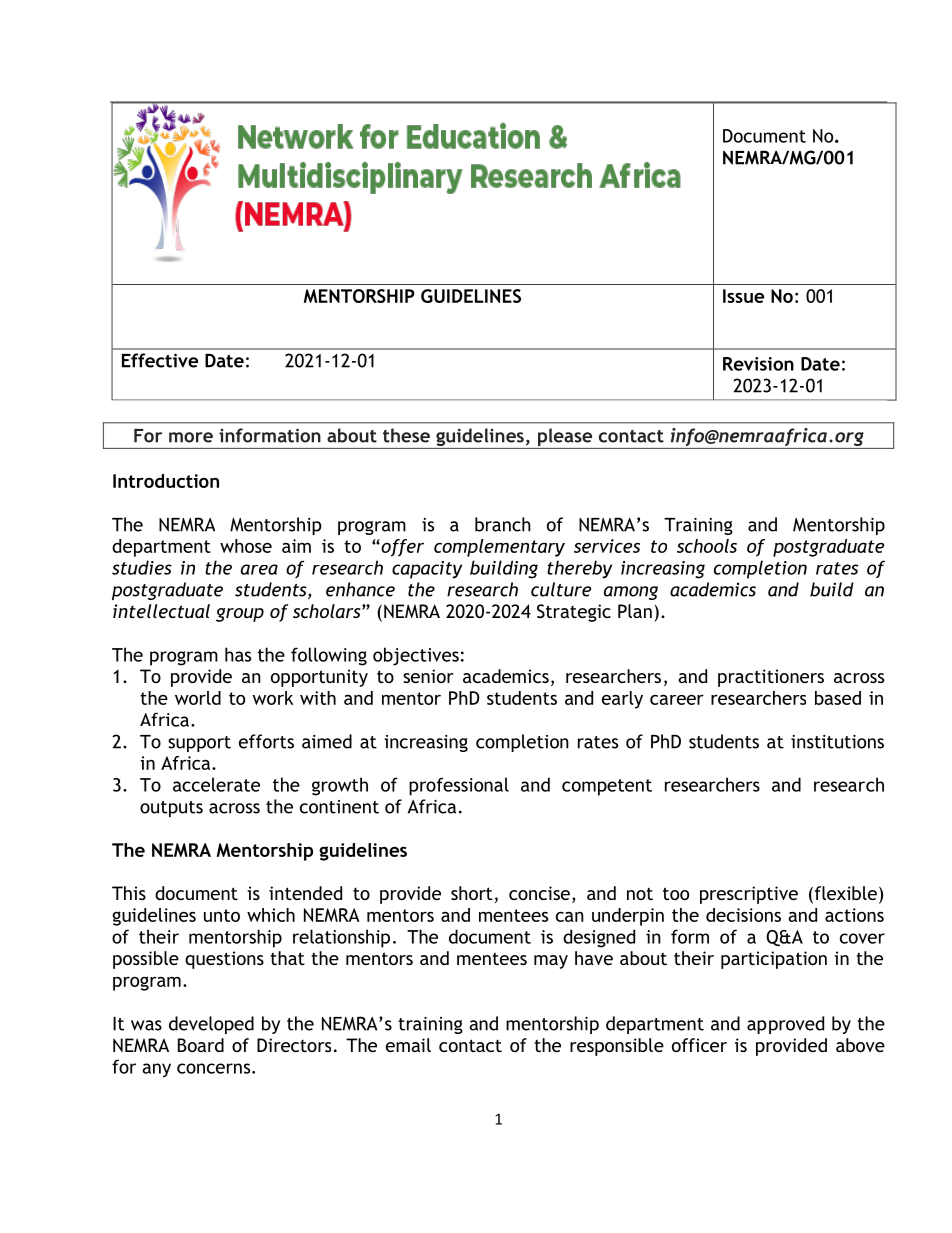 The height and width of the document is (1233, 952). I want to click on senior, so click(428, 676).
